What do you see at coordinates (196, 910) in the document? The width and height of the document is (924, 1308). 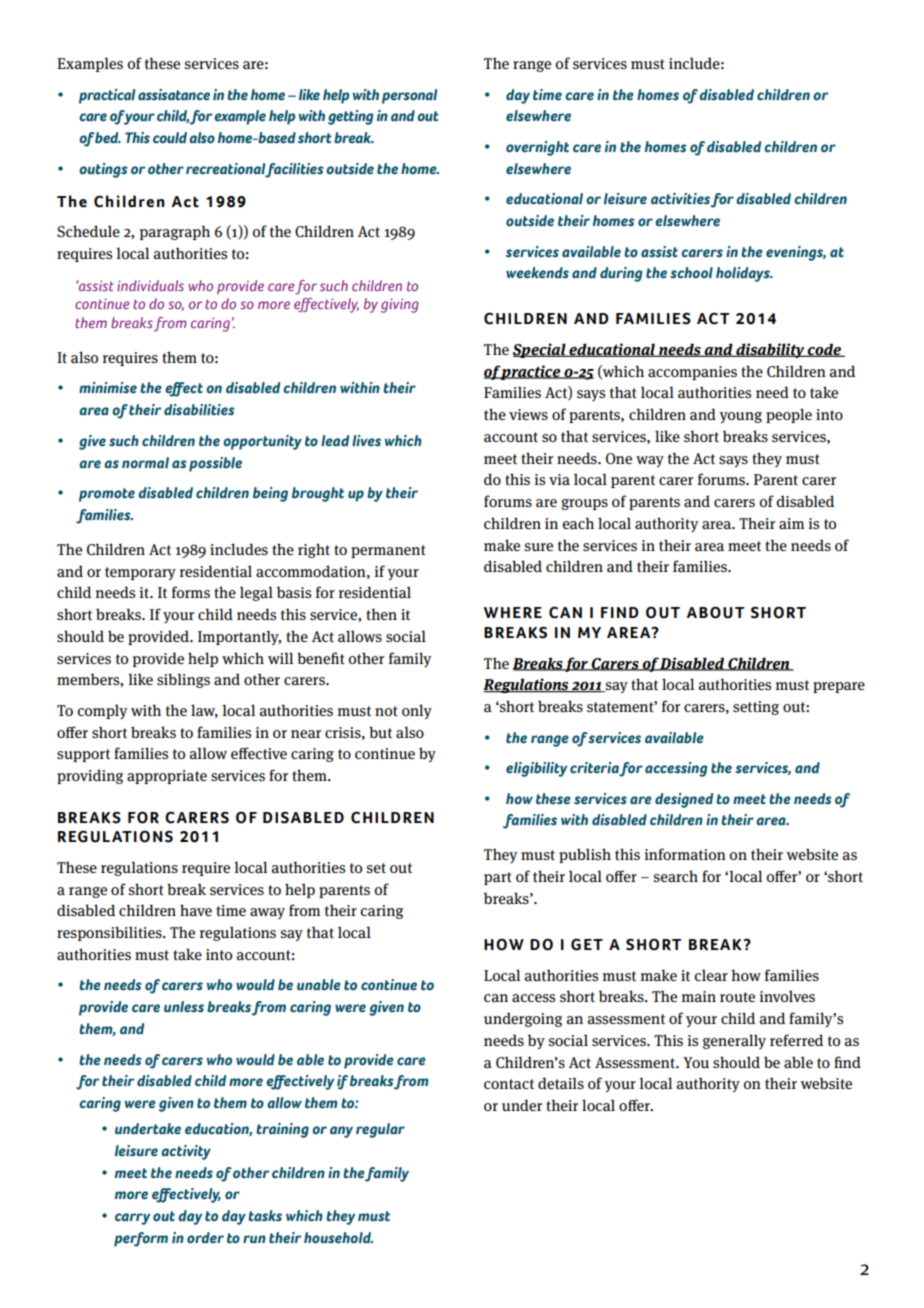 I see `have` at bounding box center [196, 910].
